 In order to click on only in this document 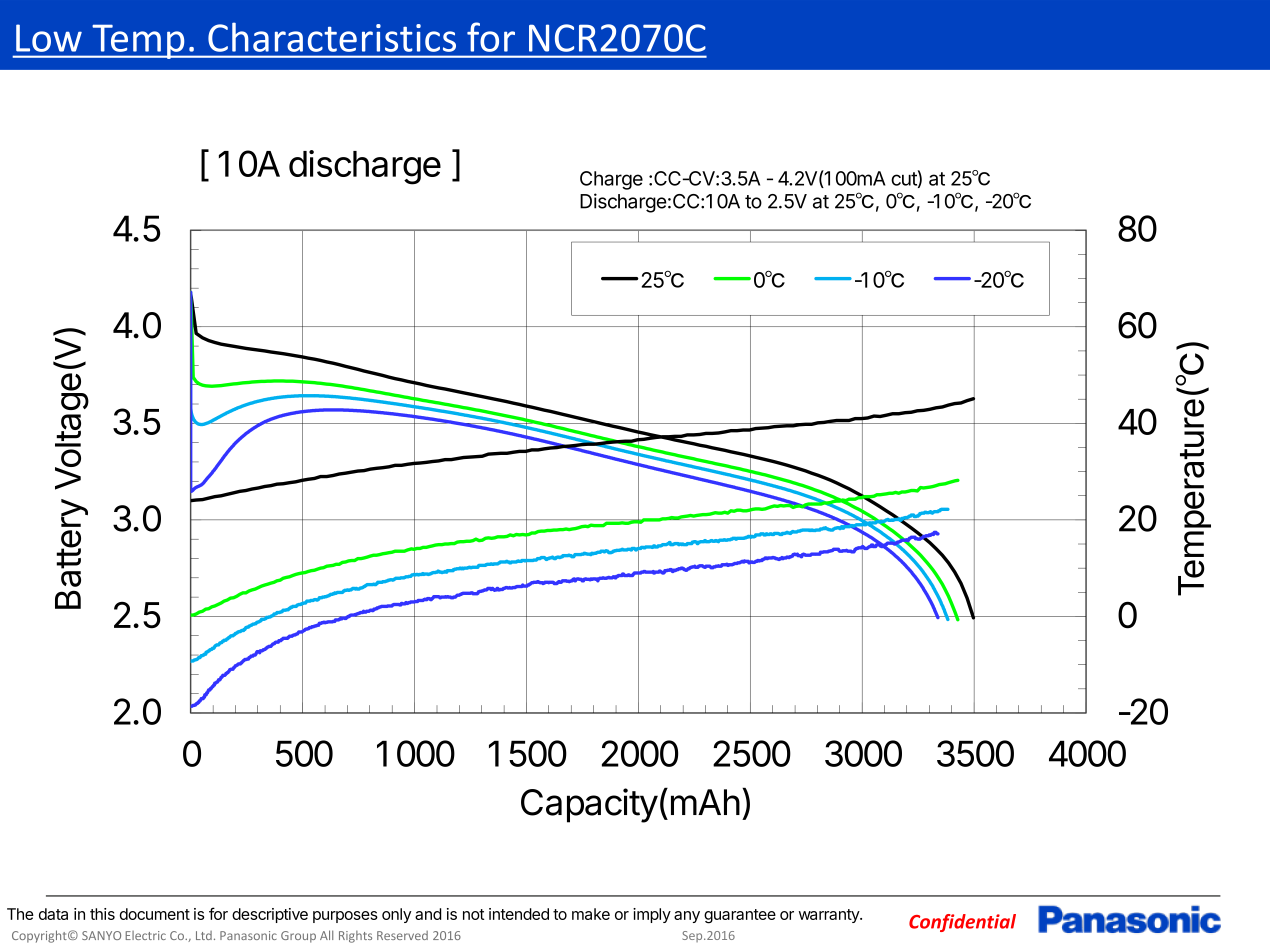, I will do `click(396, 915)`.
